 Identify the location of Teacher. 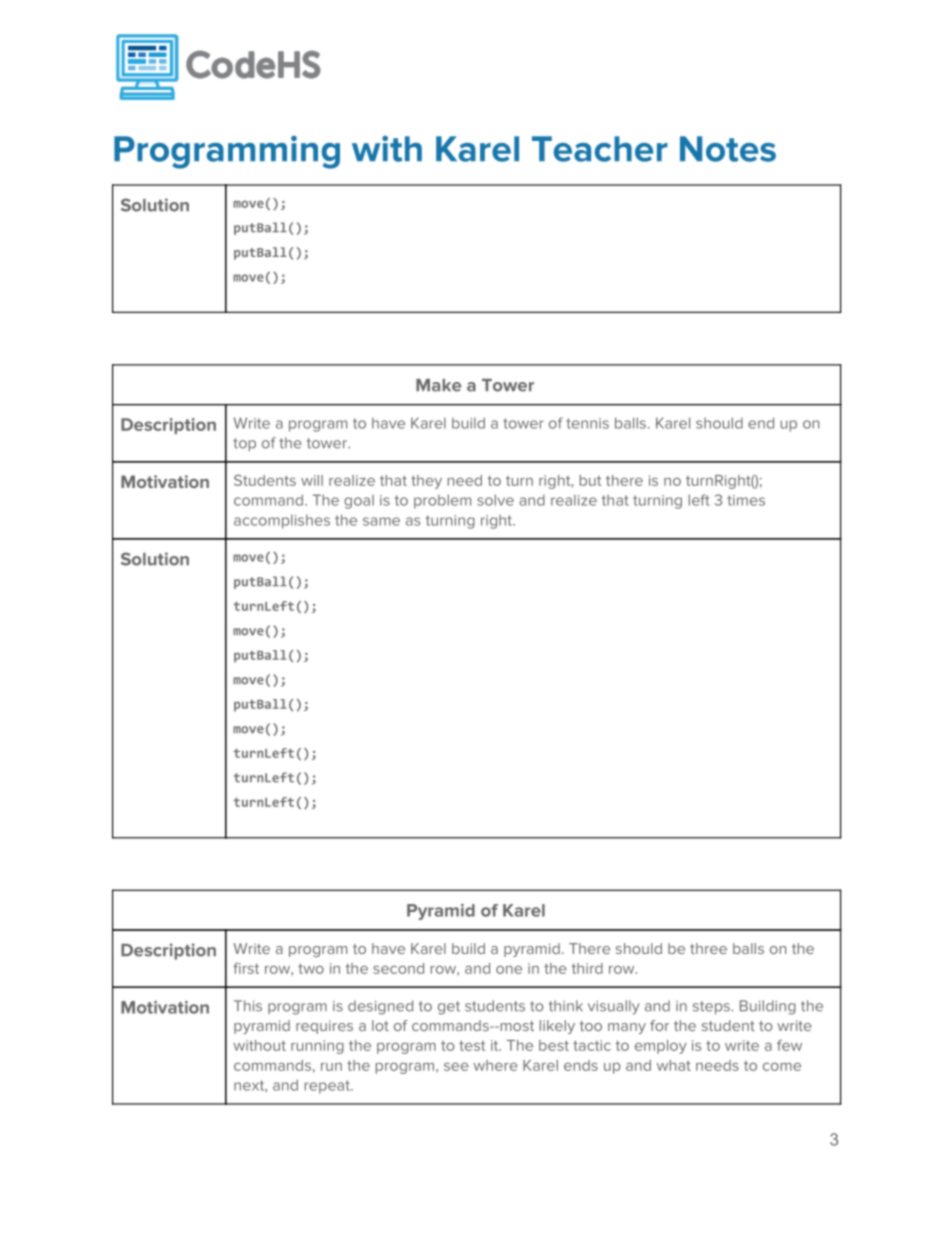
(600, 149).
